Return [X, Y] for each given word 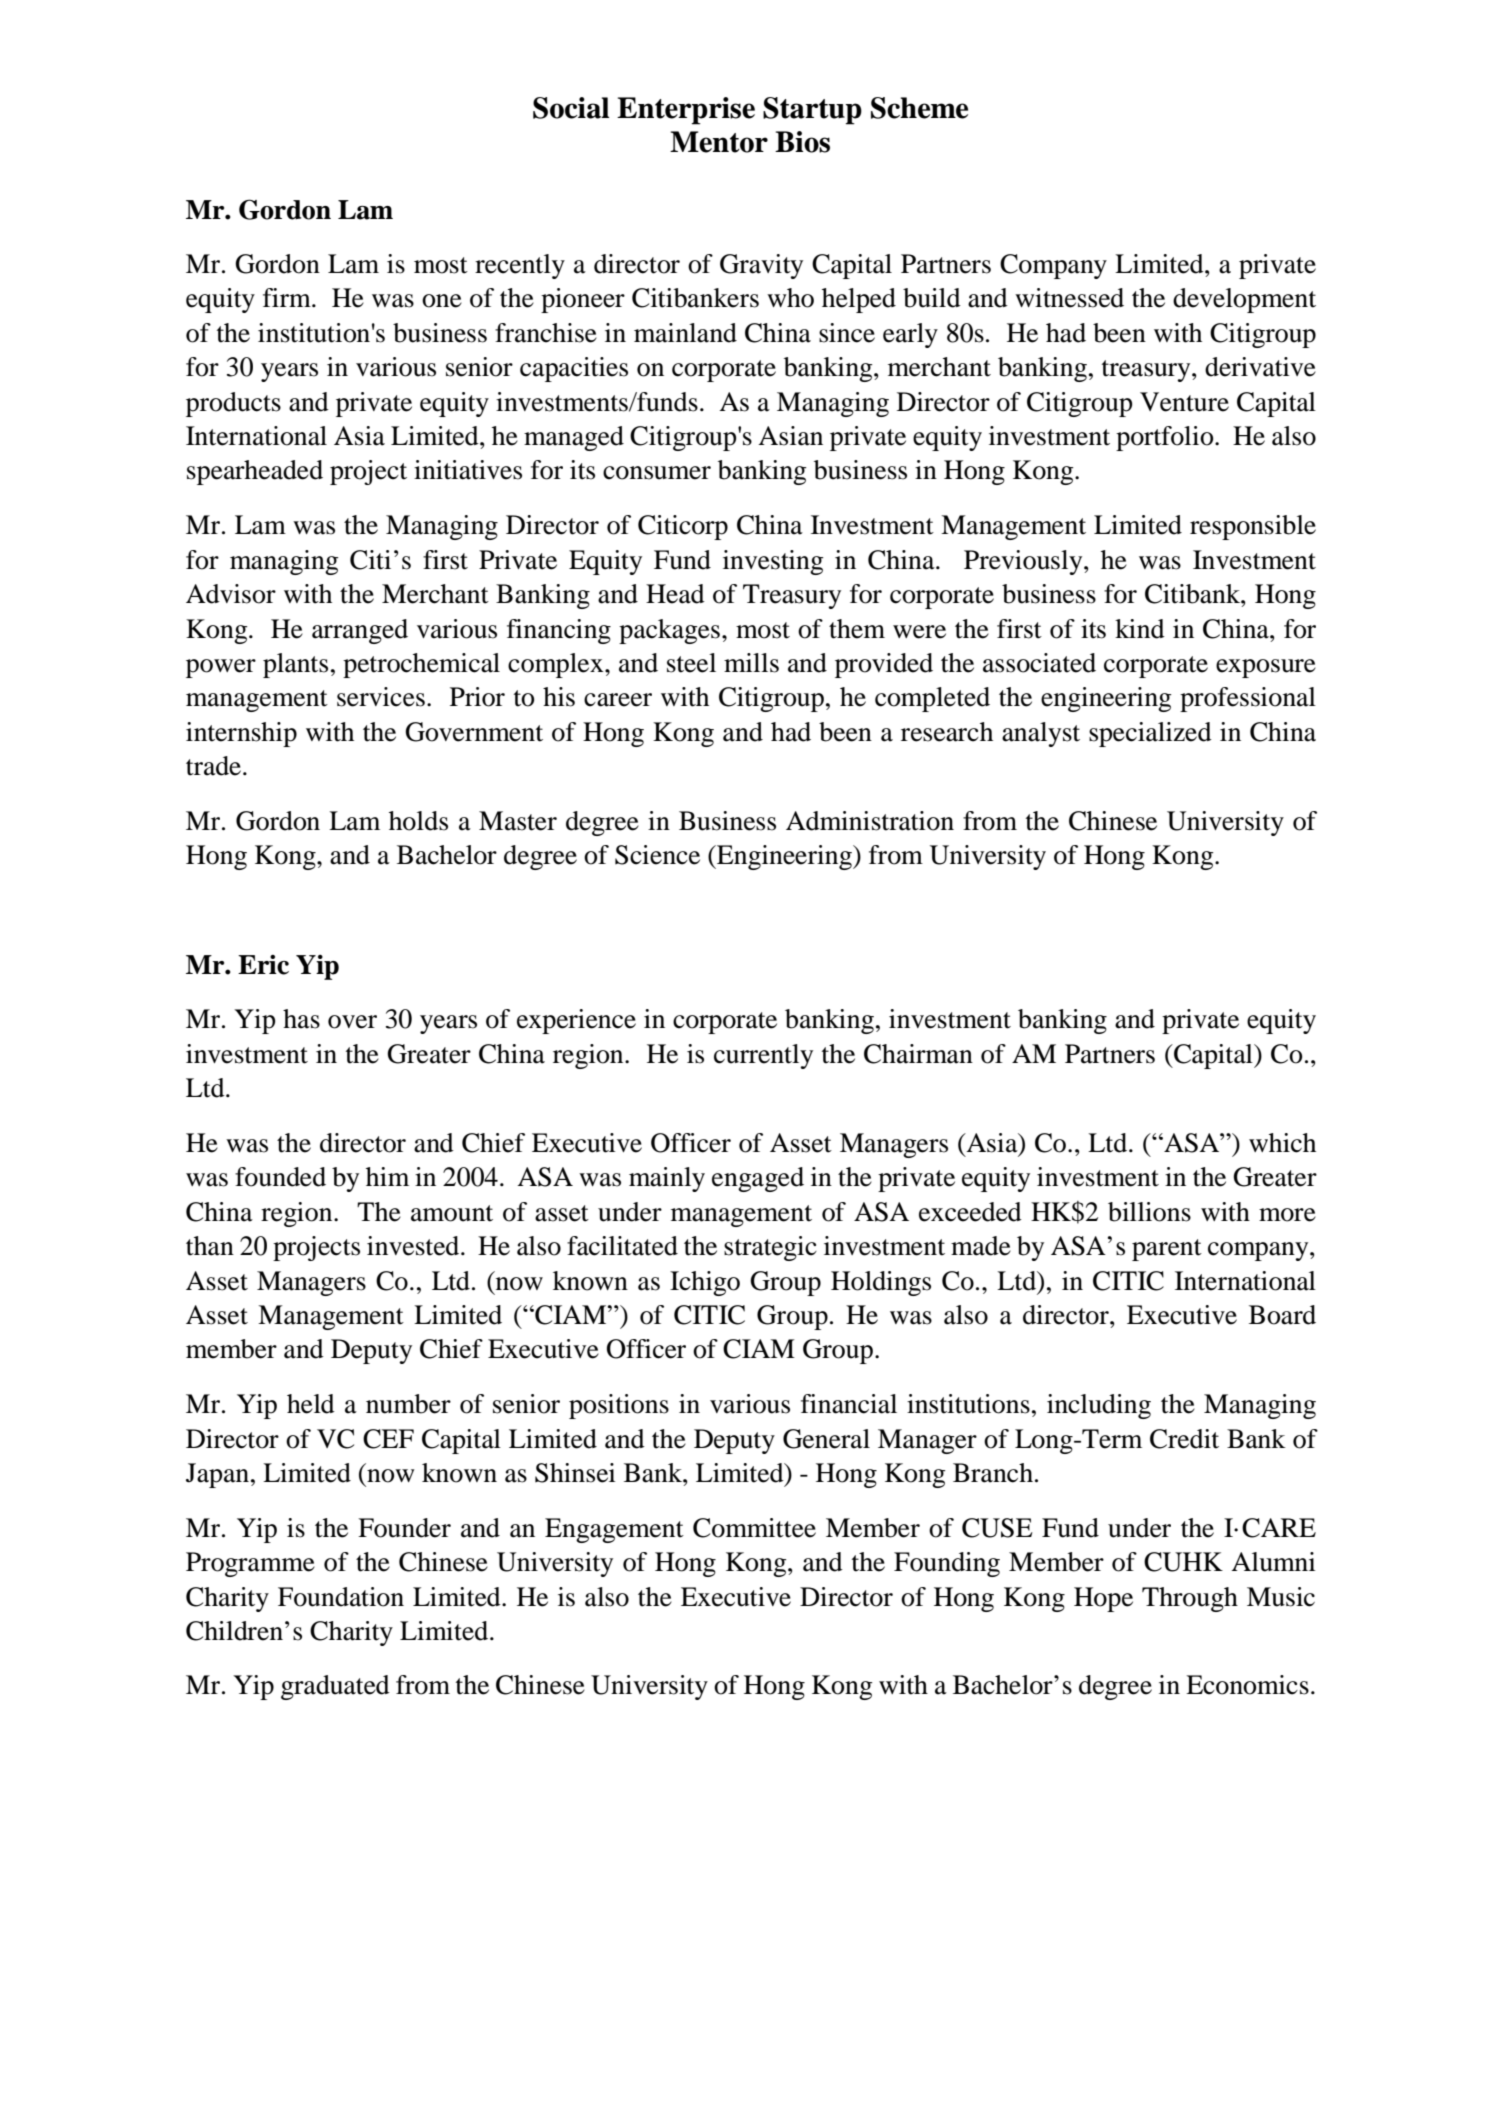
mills [751, 663]
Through [1190, 1599]
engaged [758, 1179]
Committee [754, 1528]
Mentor [719, 142]
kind [1140, 629]
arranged [360, 631]
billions [1149, 1212]
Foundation [341, 1597]
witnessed [1069, 298]
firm [288, 297]
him [387, 1176]
